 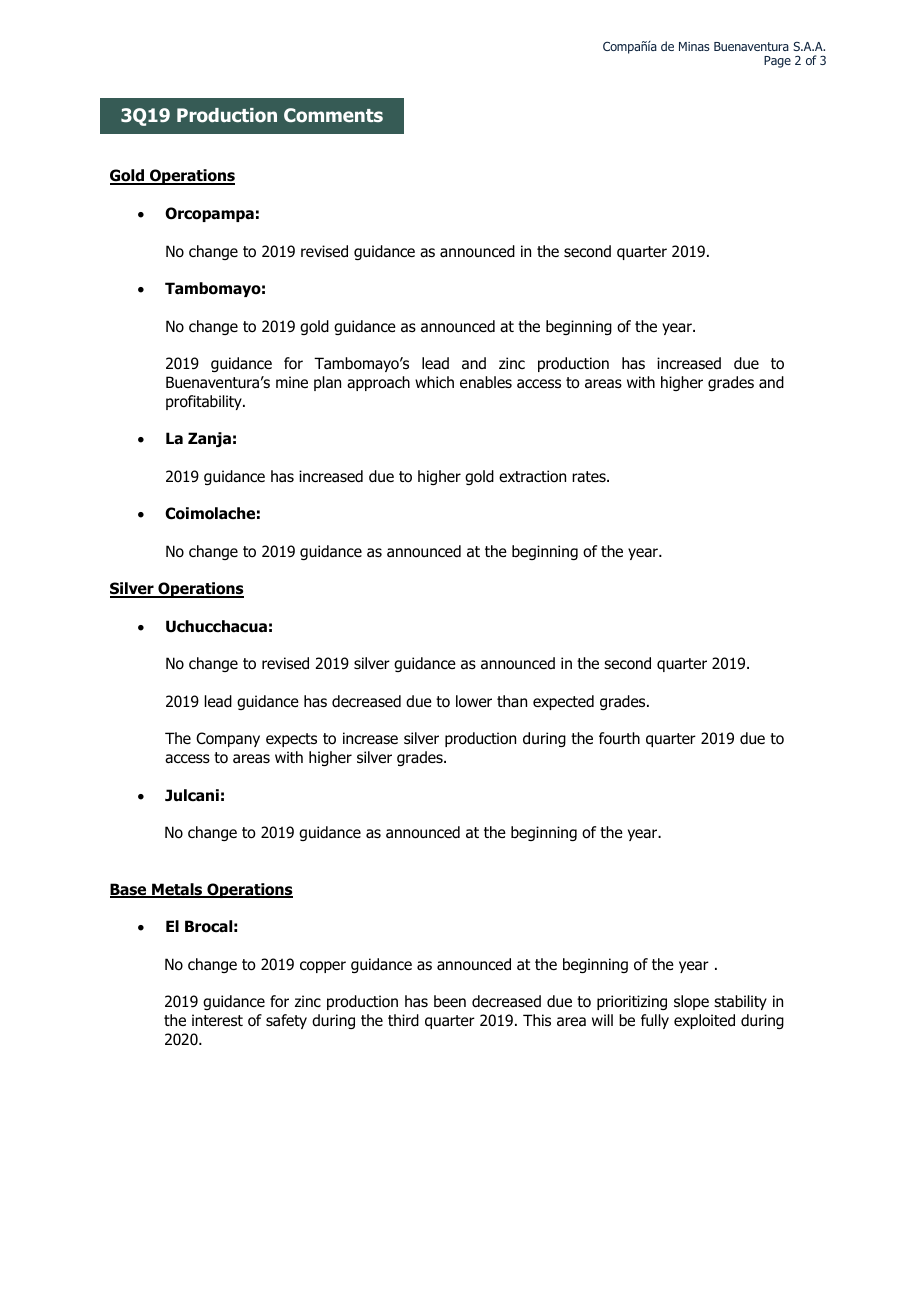 I want to click on Page, so click(x=777, y=62).
